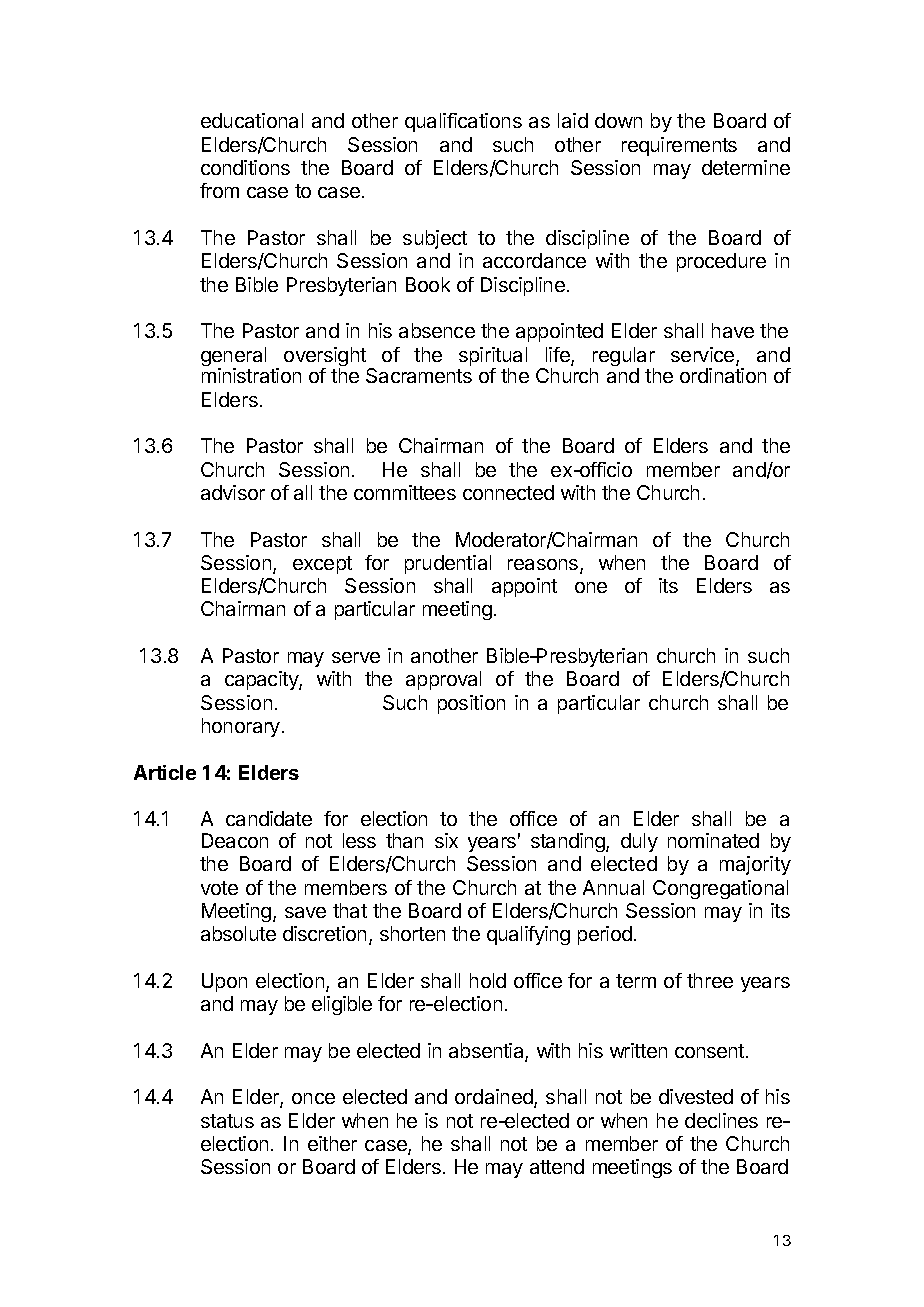 The height and width of the page is (1307, 924). Describe the element at coordinates (463, 122) in the page. I see `qualifications` at that location.
